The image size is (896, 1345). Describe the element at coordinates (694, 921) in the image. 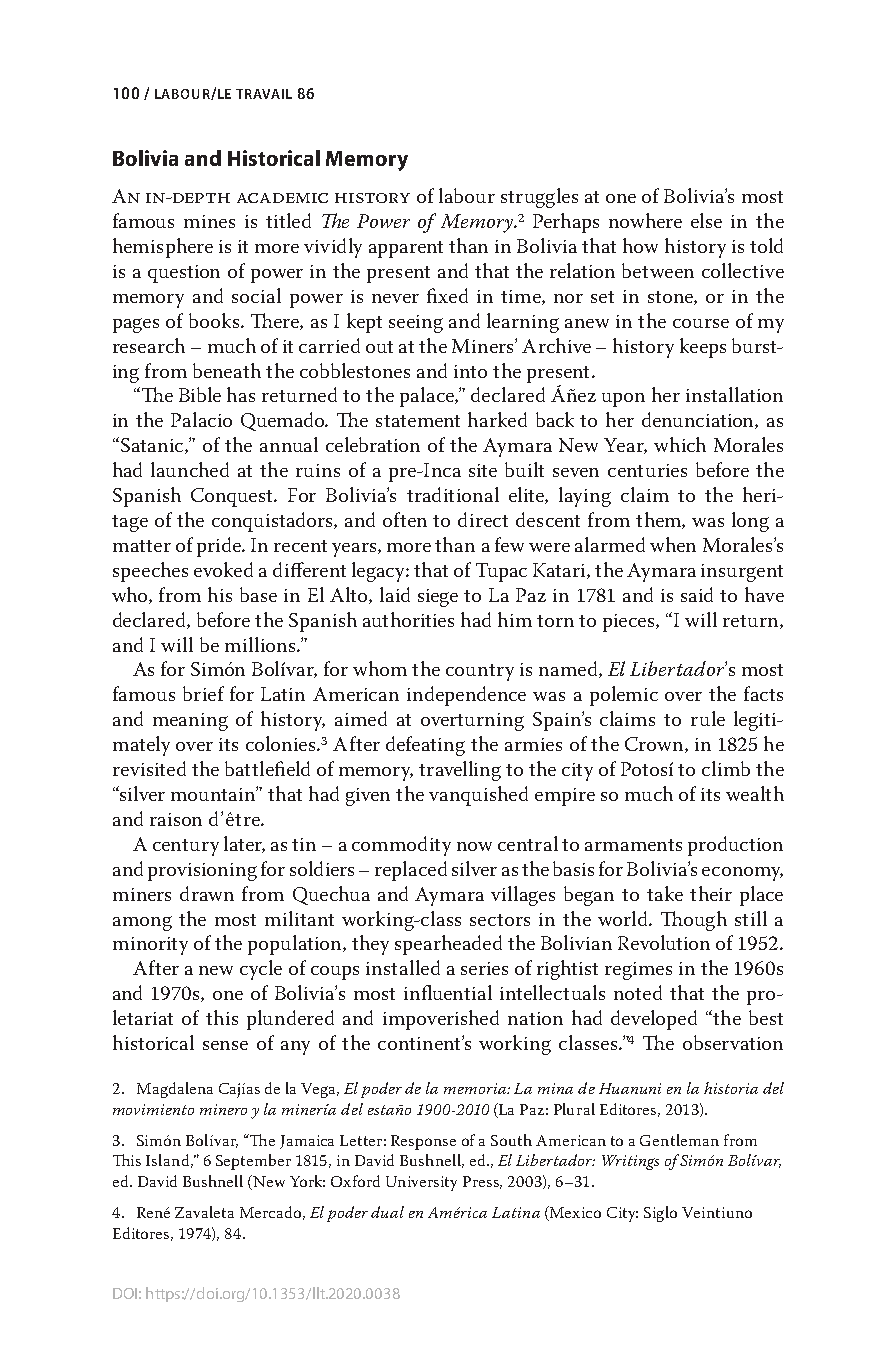

I see `Though` at that location.
